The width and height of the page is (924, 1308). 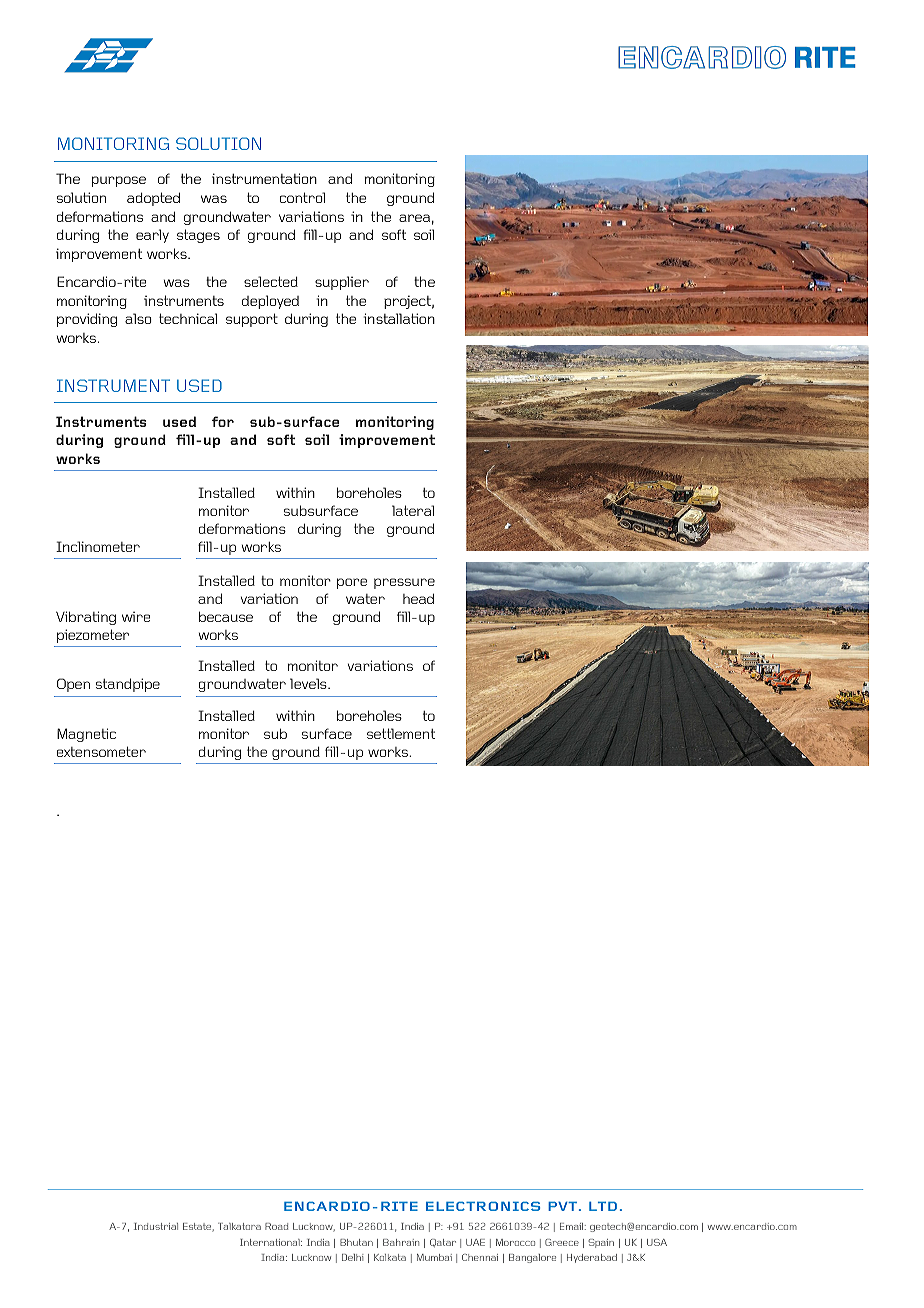 What do you see at coordinates (418, 598) in the page?
I see `head` at bounding box center [418, 598].
